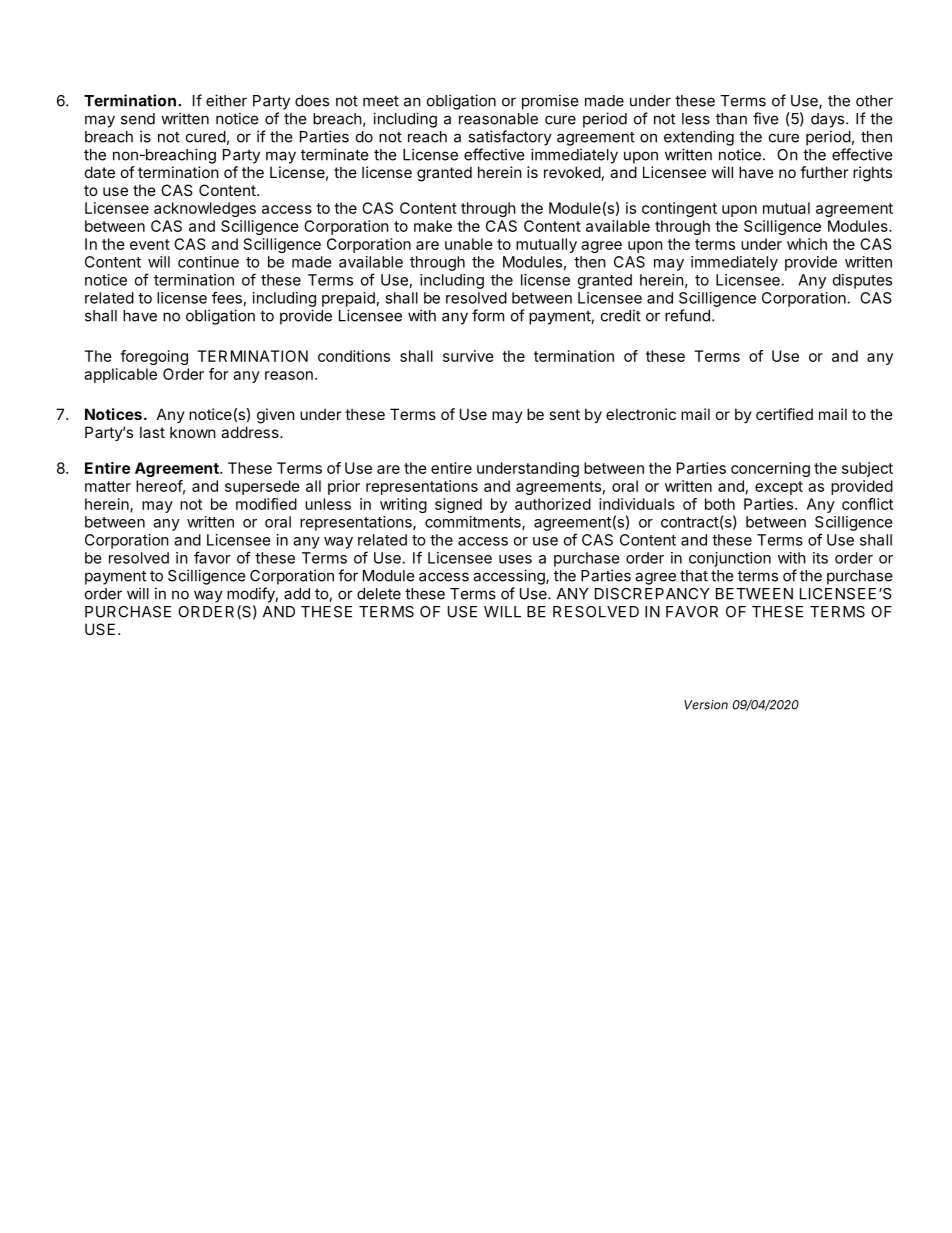  I want to click on which, so click(807, 244).
